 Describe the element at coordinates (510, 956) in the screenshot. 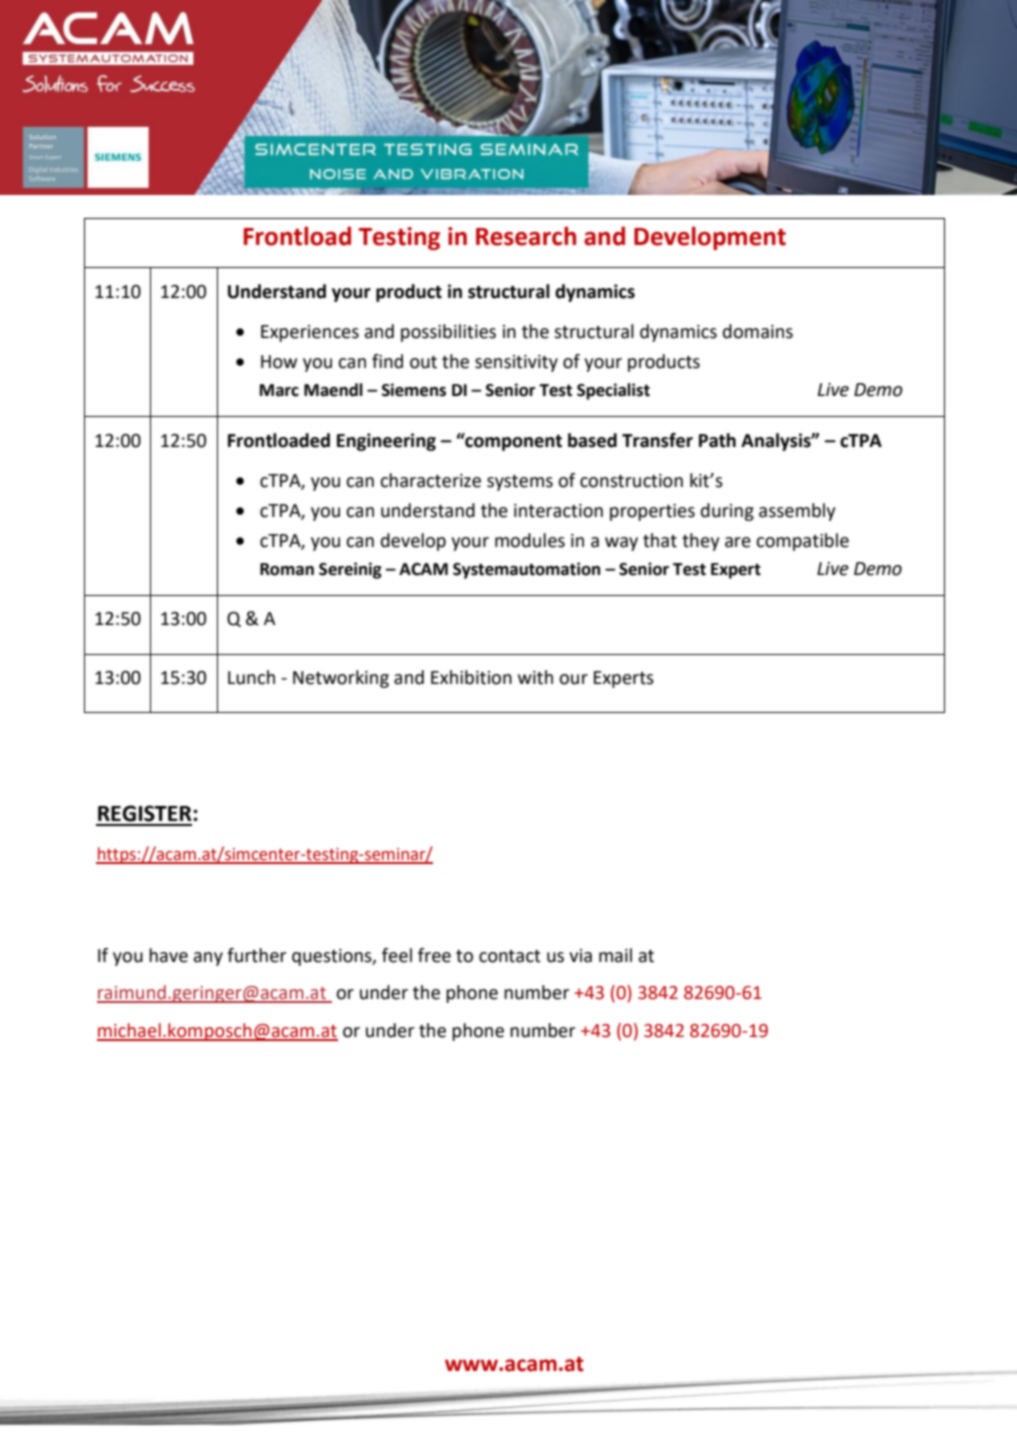

I see `contact` at that location.
